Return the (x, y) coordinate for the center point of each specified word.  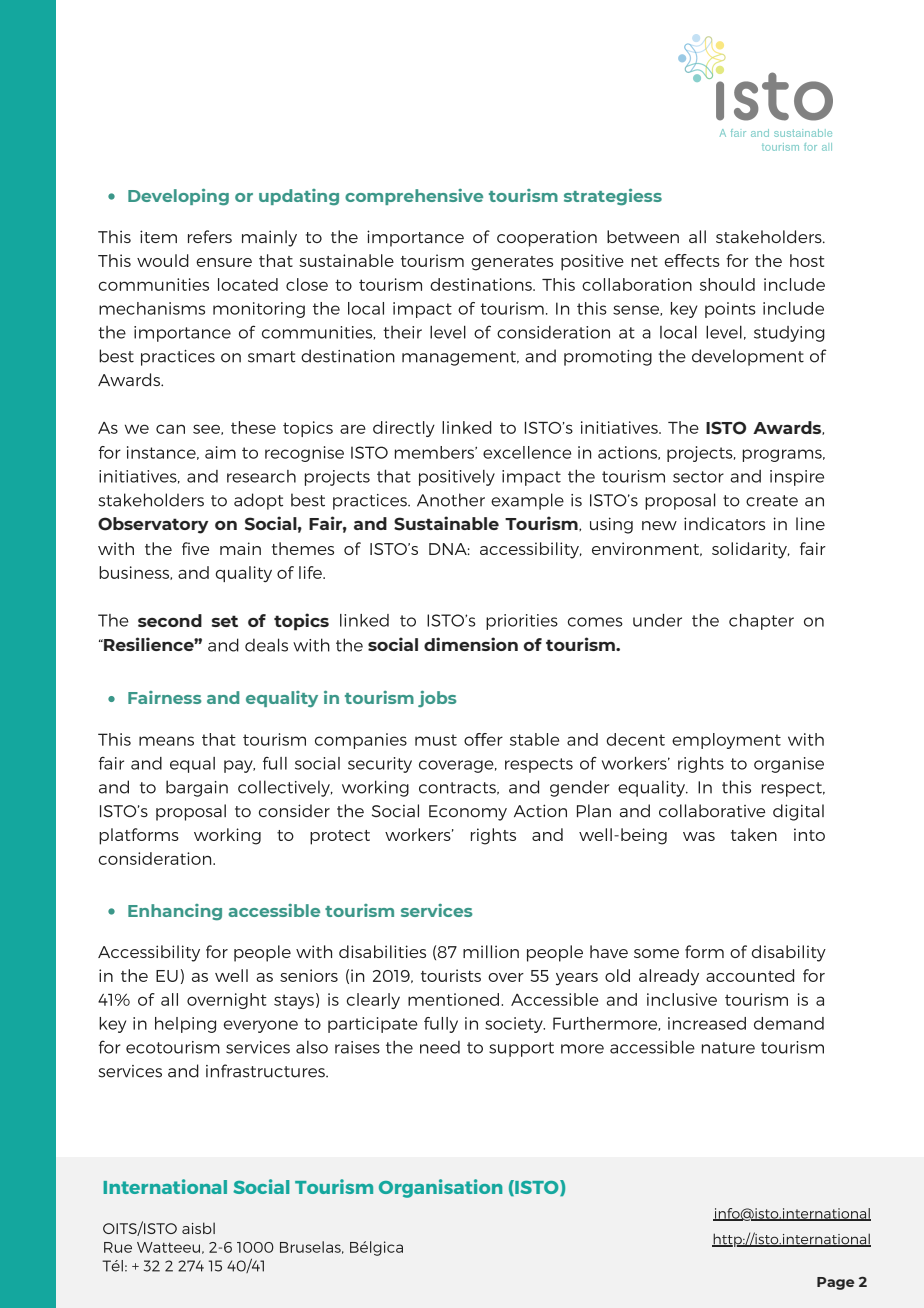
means (166, 741)
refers (210, 236)
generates (512, 263)
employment (726, 741)
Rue (118, 1247)
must (436, 740)
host (807, 260)
